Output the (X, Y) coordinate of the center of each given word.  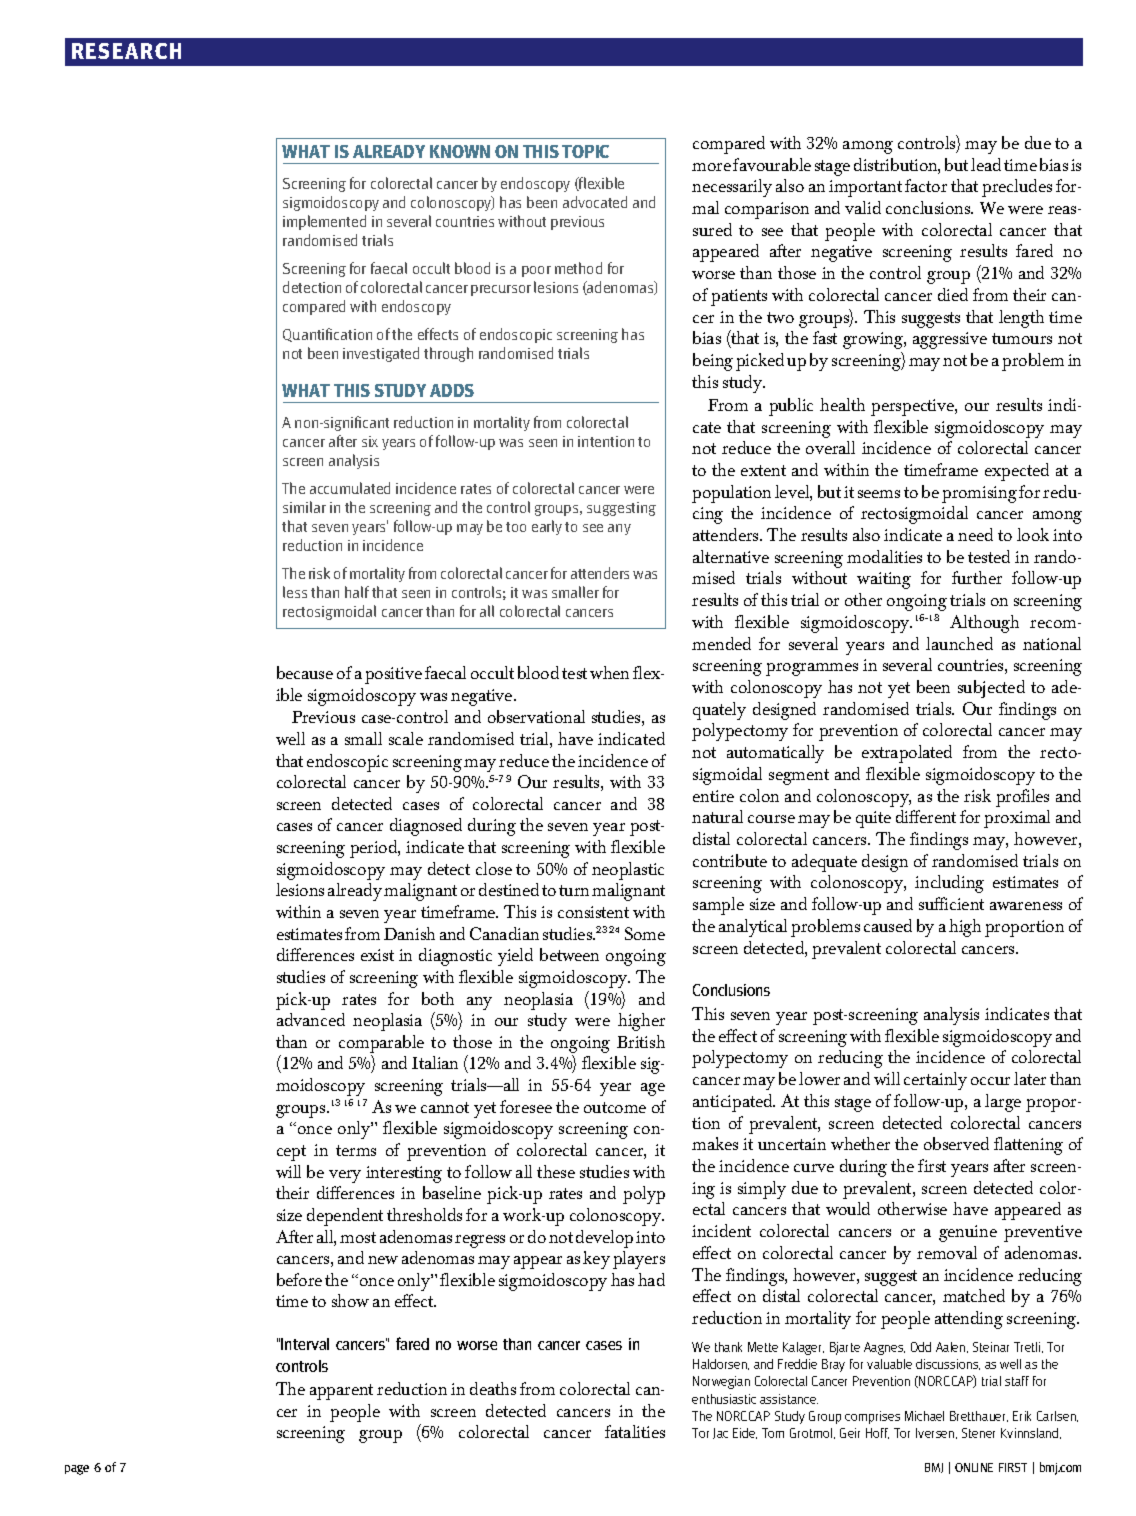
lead (986, 164)
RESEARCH (126, 51)
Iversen (936, 1433)
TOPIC (585, 151)
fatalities (635, 1431)
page (77, 1470)
